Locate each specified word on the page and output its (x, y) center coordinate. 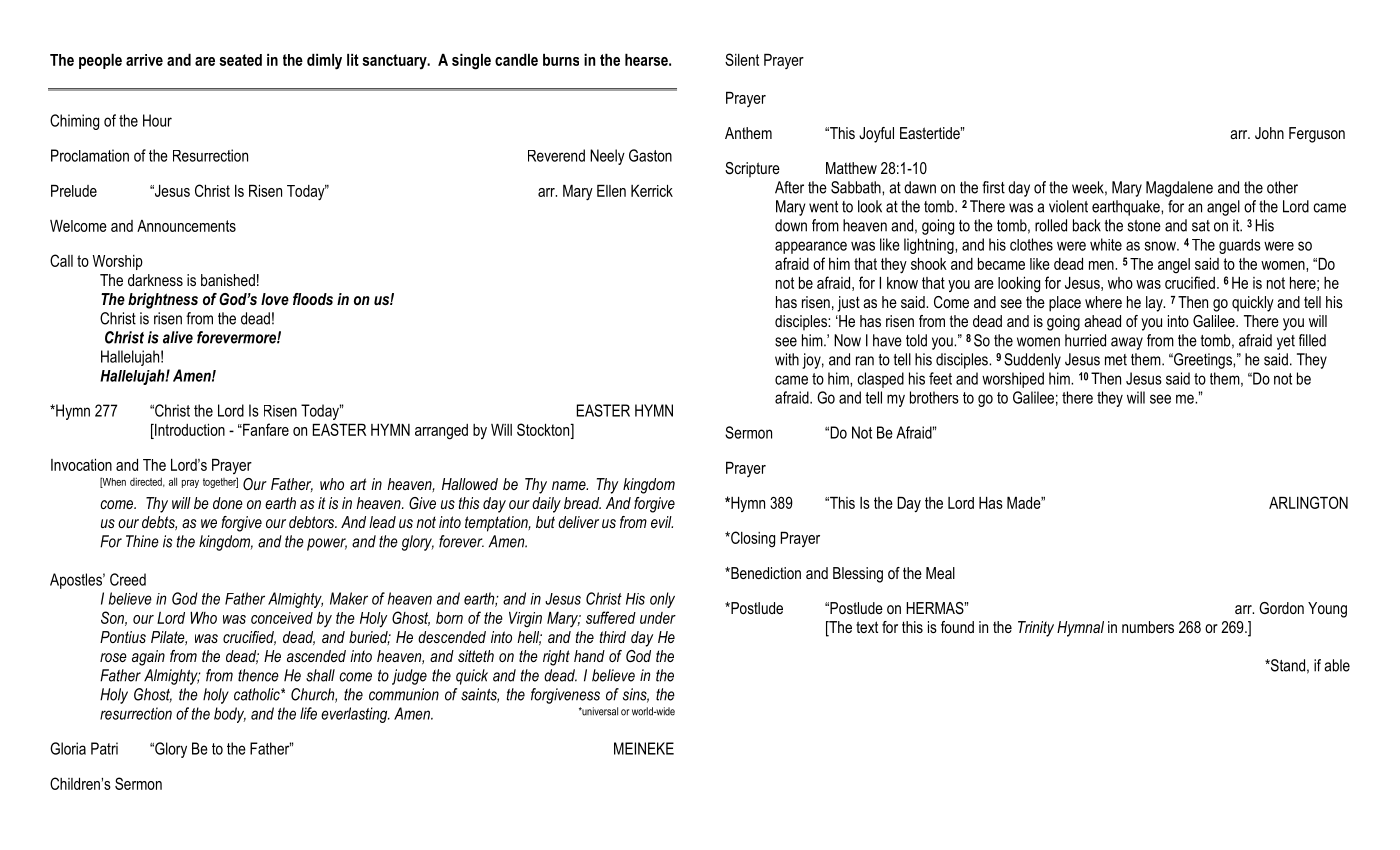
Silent (742, 59)
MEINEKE (644, 748)
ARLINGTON (1308, 502)
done (228, 503)
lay (1155, 304)
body (230, 715)
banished (228, 280)
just (848, 304)
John (1269, 133)
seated (240, 60)
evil (662, 522)
